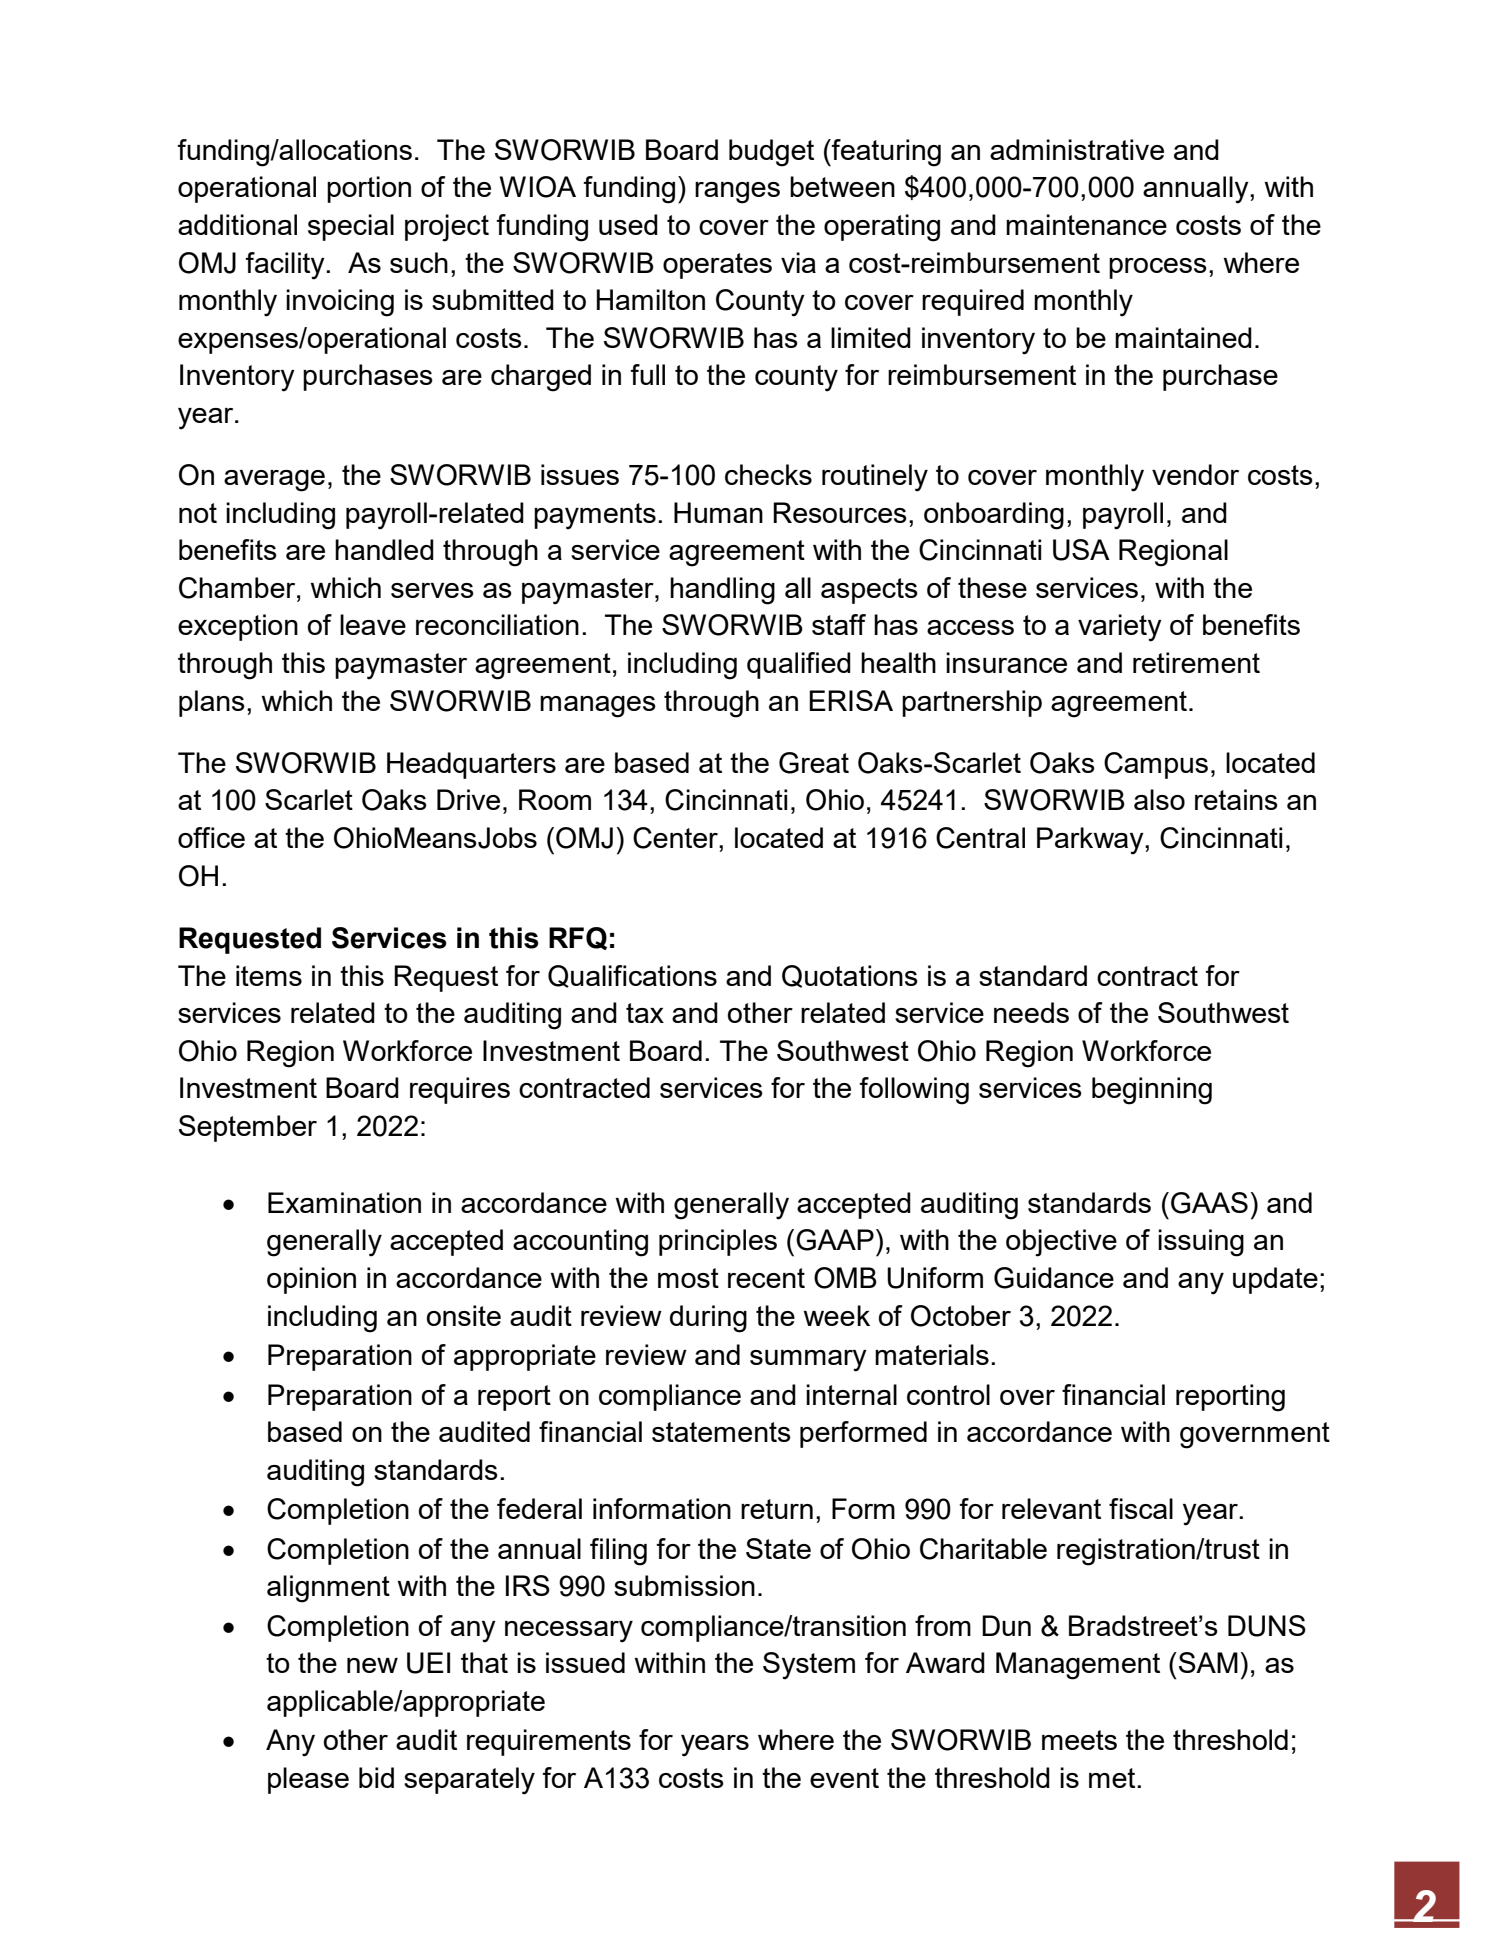 The height and width of the document is (1957, 1512). What do you see at coordinates (737, 193) in the document?
I see `ranges` at bounding box center [737, 193].
